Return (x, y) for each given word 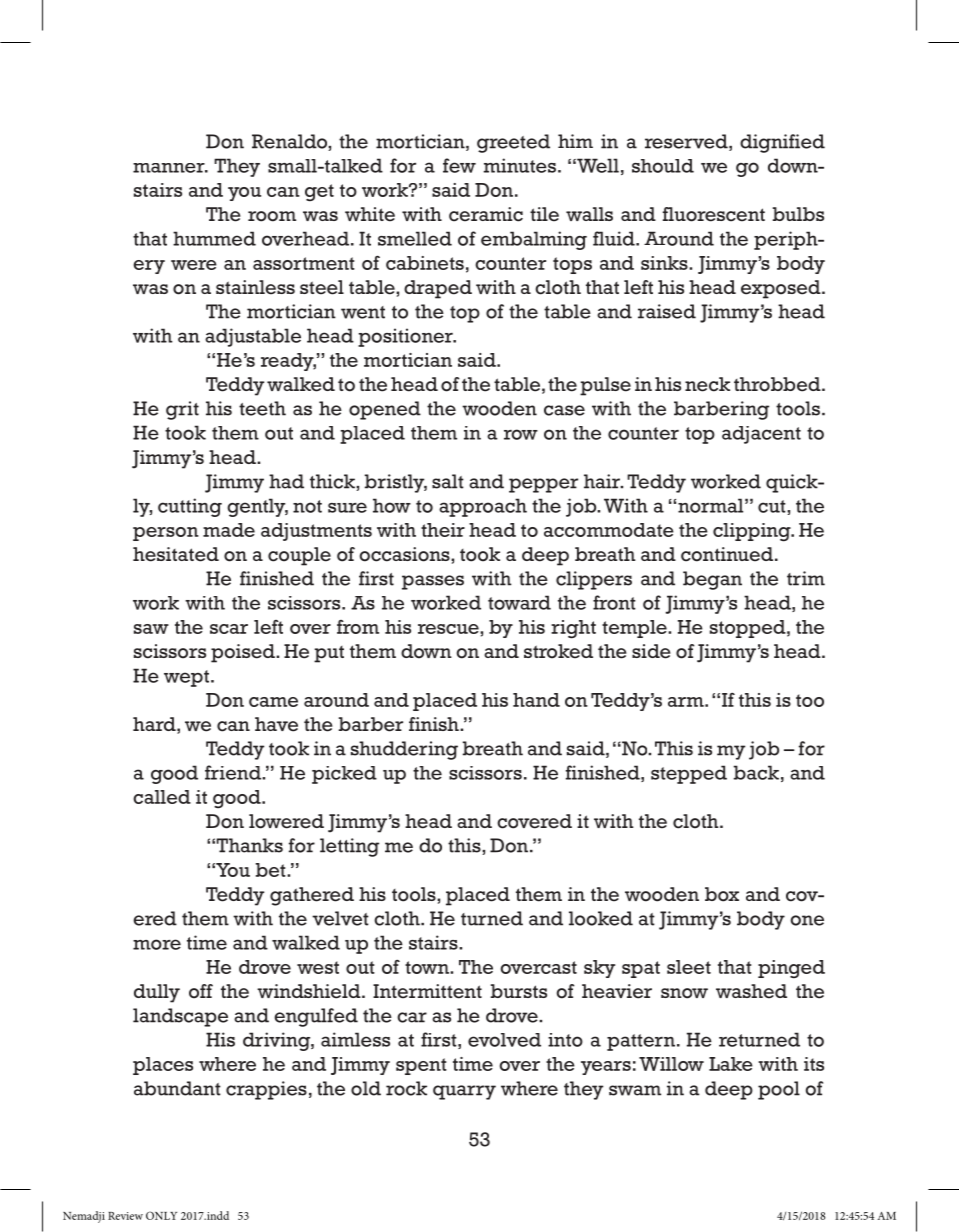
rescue (449, 629)
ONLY (161, 1215)
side (651, 651)
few (459, 165)
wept (186, 678)
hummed (214, 238)
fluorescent (714, 214)
